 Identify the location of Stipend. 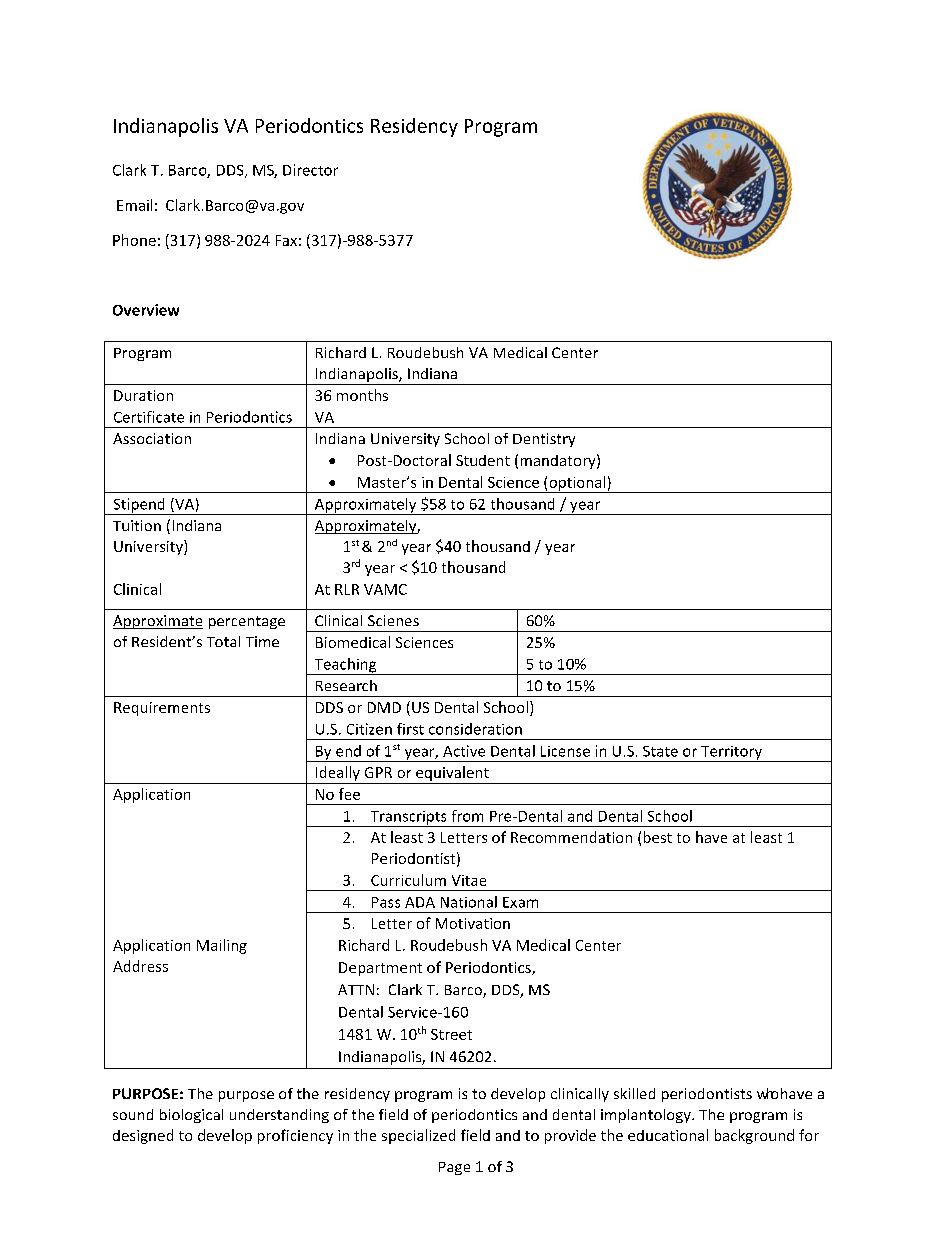
(139, 506).
